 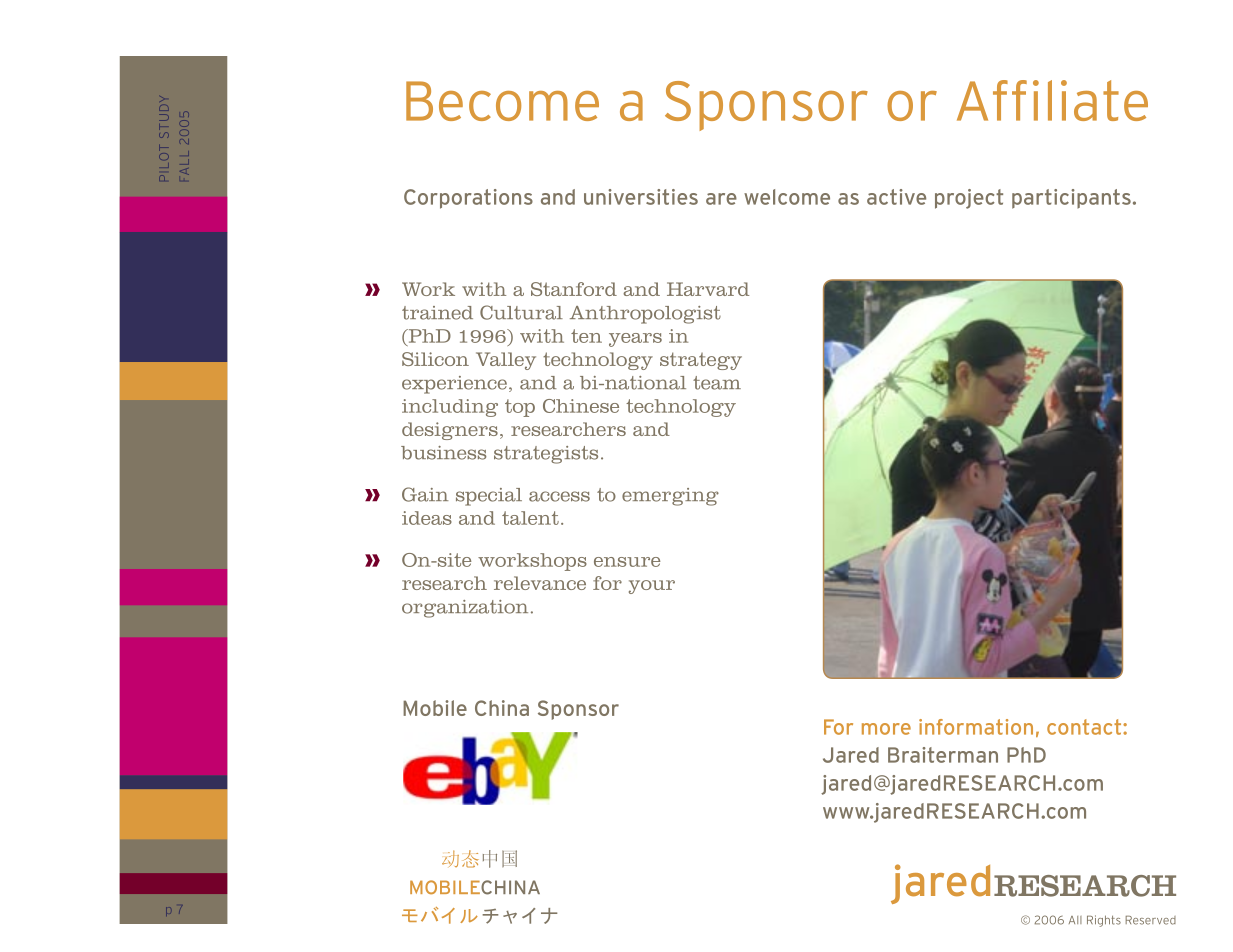 I want to click on Cultural, so click(x=521, y=312).
